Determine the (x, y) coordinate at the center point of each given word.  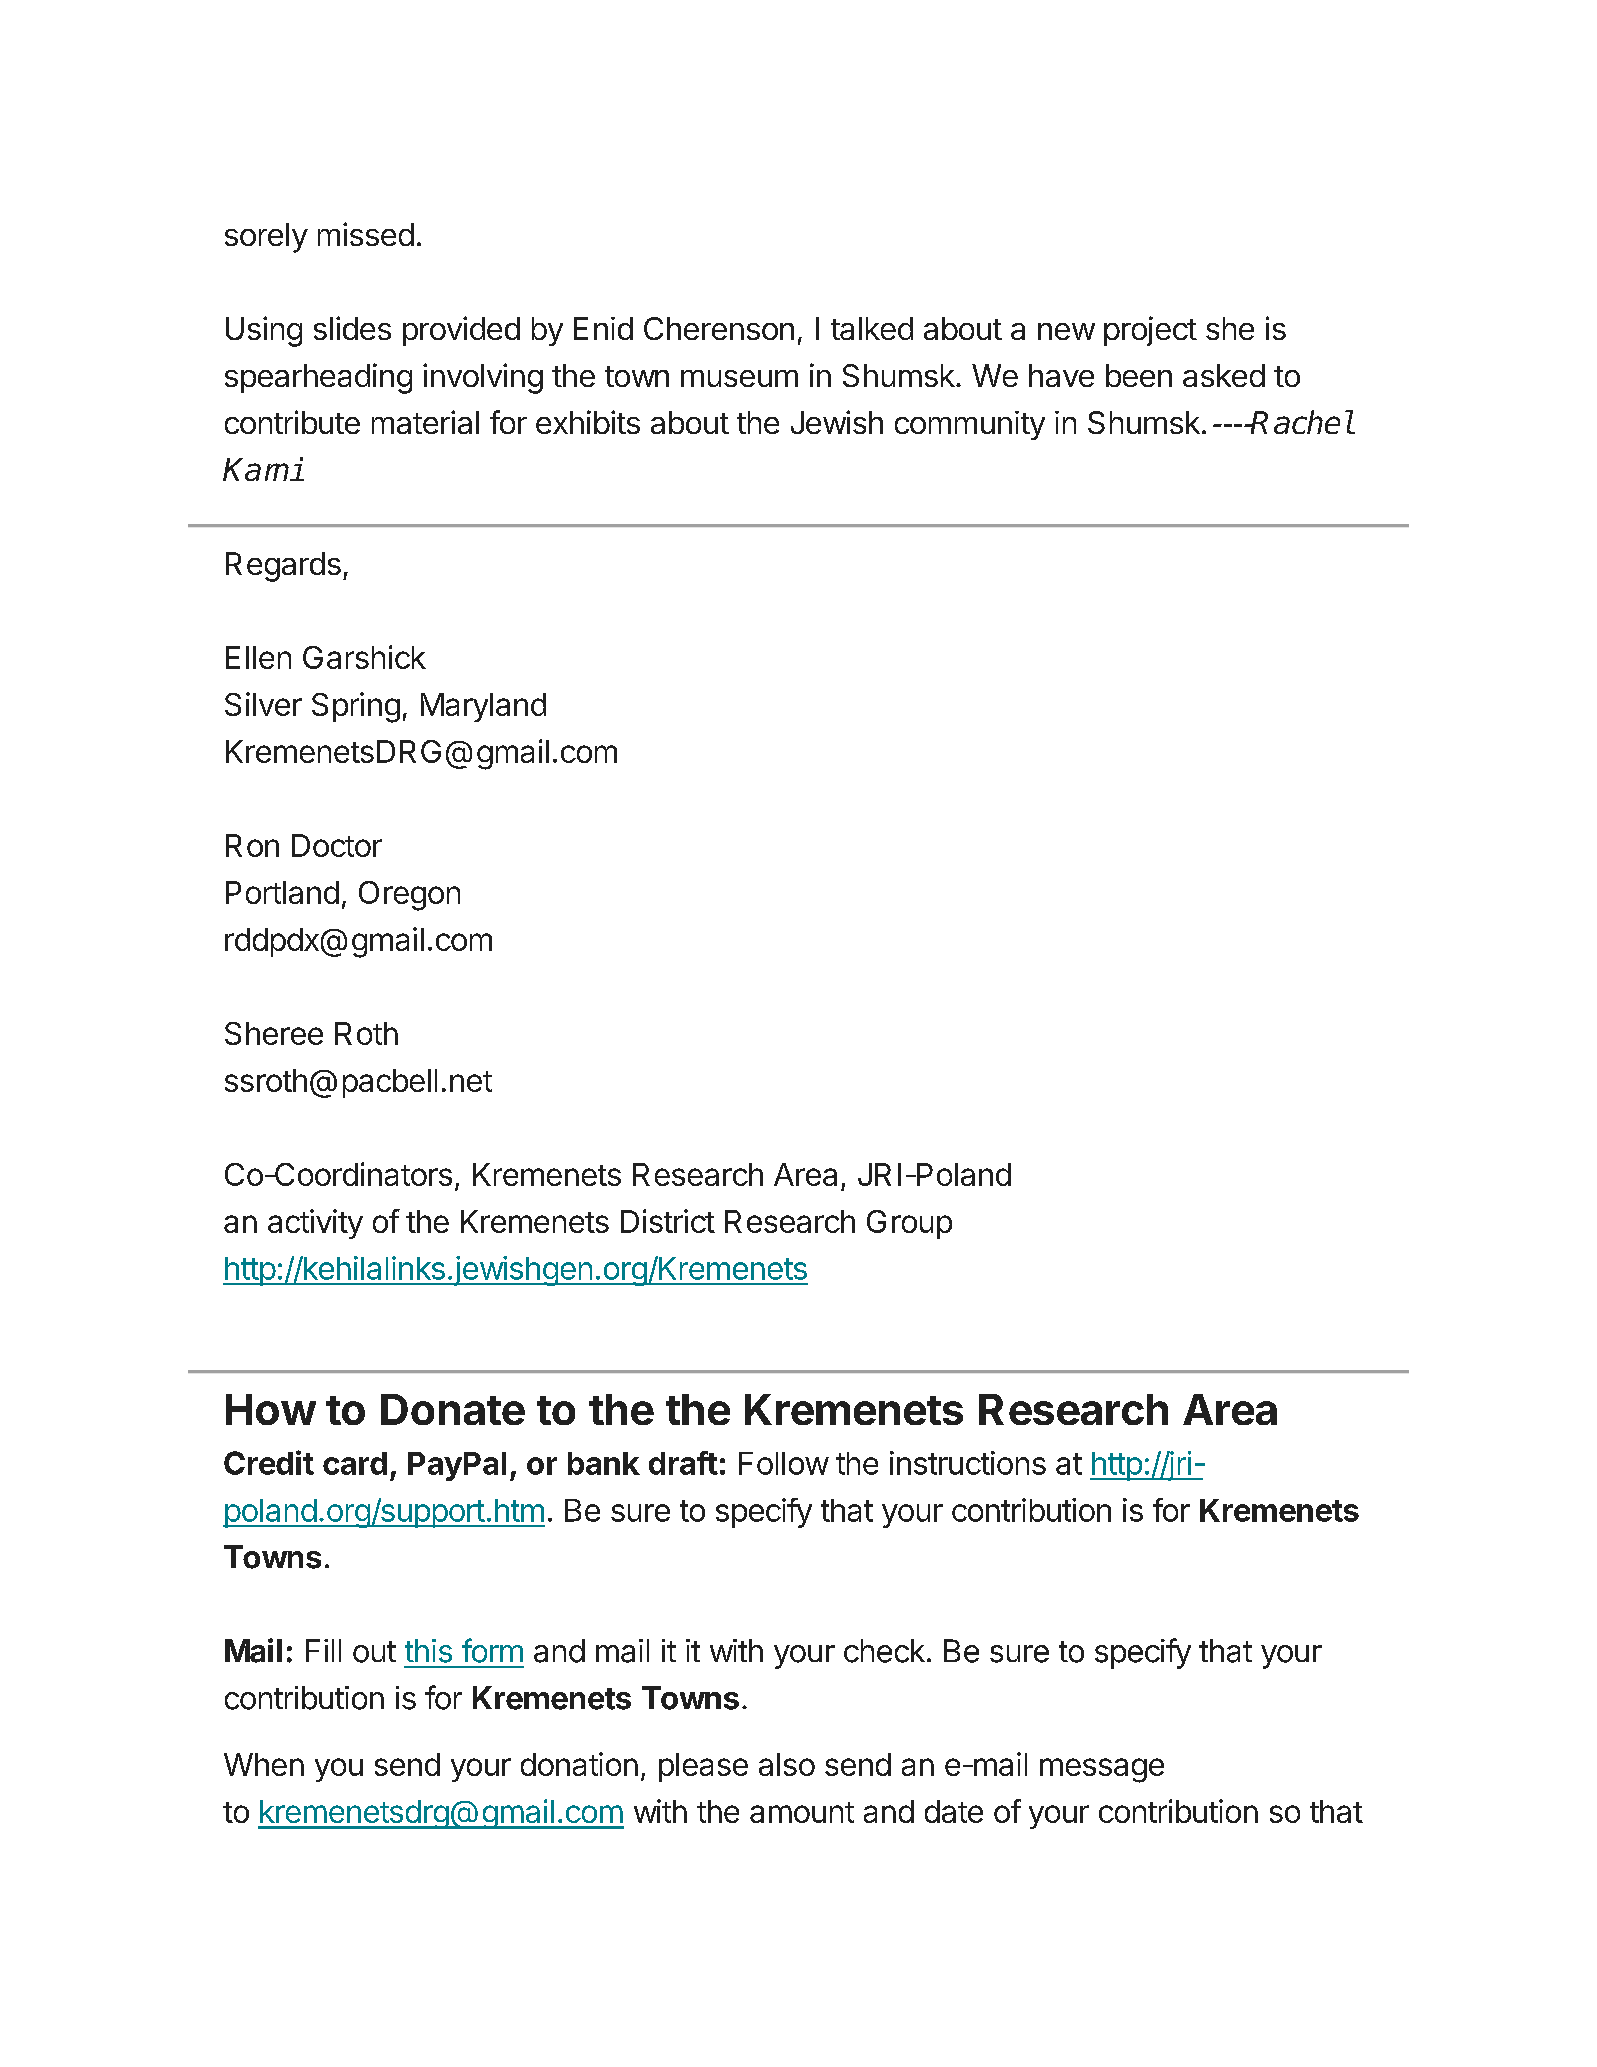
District (668, 1221)
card (355, 1463)
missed (366, 234)
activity (315, 1224)
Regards (283, 567)
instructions (968, 1463)
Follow (784, 1463)
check (884, 1651)
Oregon (409, 896)
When (264, 1764)
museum (739, 378)
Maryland (483, 707)
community (970, 425)
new (1066, 331)
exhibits (588, 422)
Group (909, 1224)
